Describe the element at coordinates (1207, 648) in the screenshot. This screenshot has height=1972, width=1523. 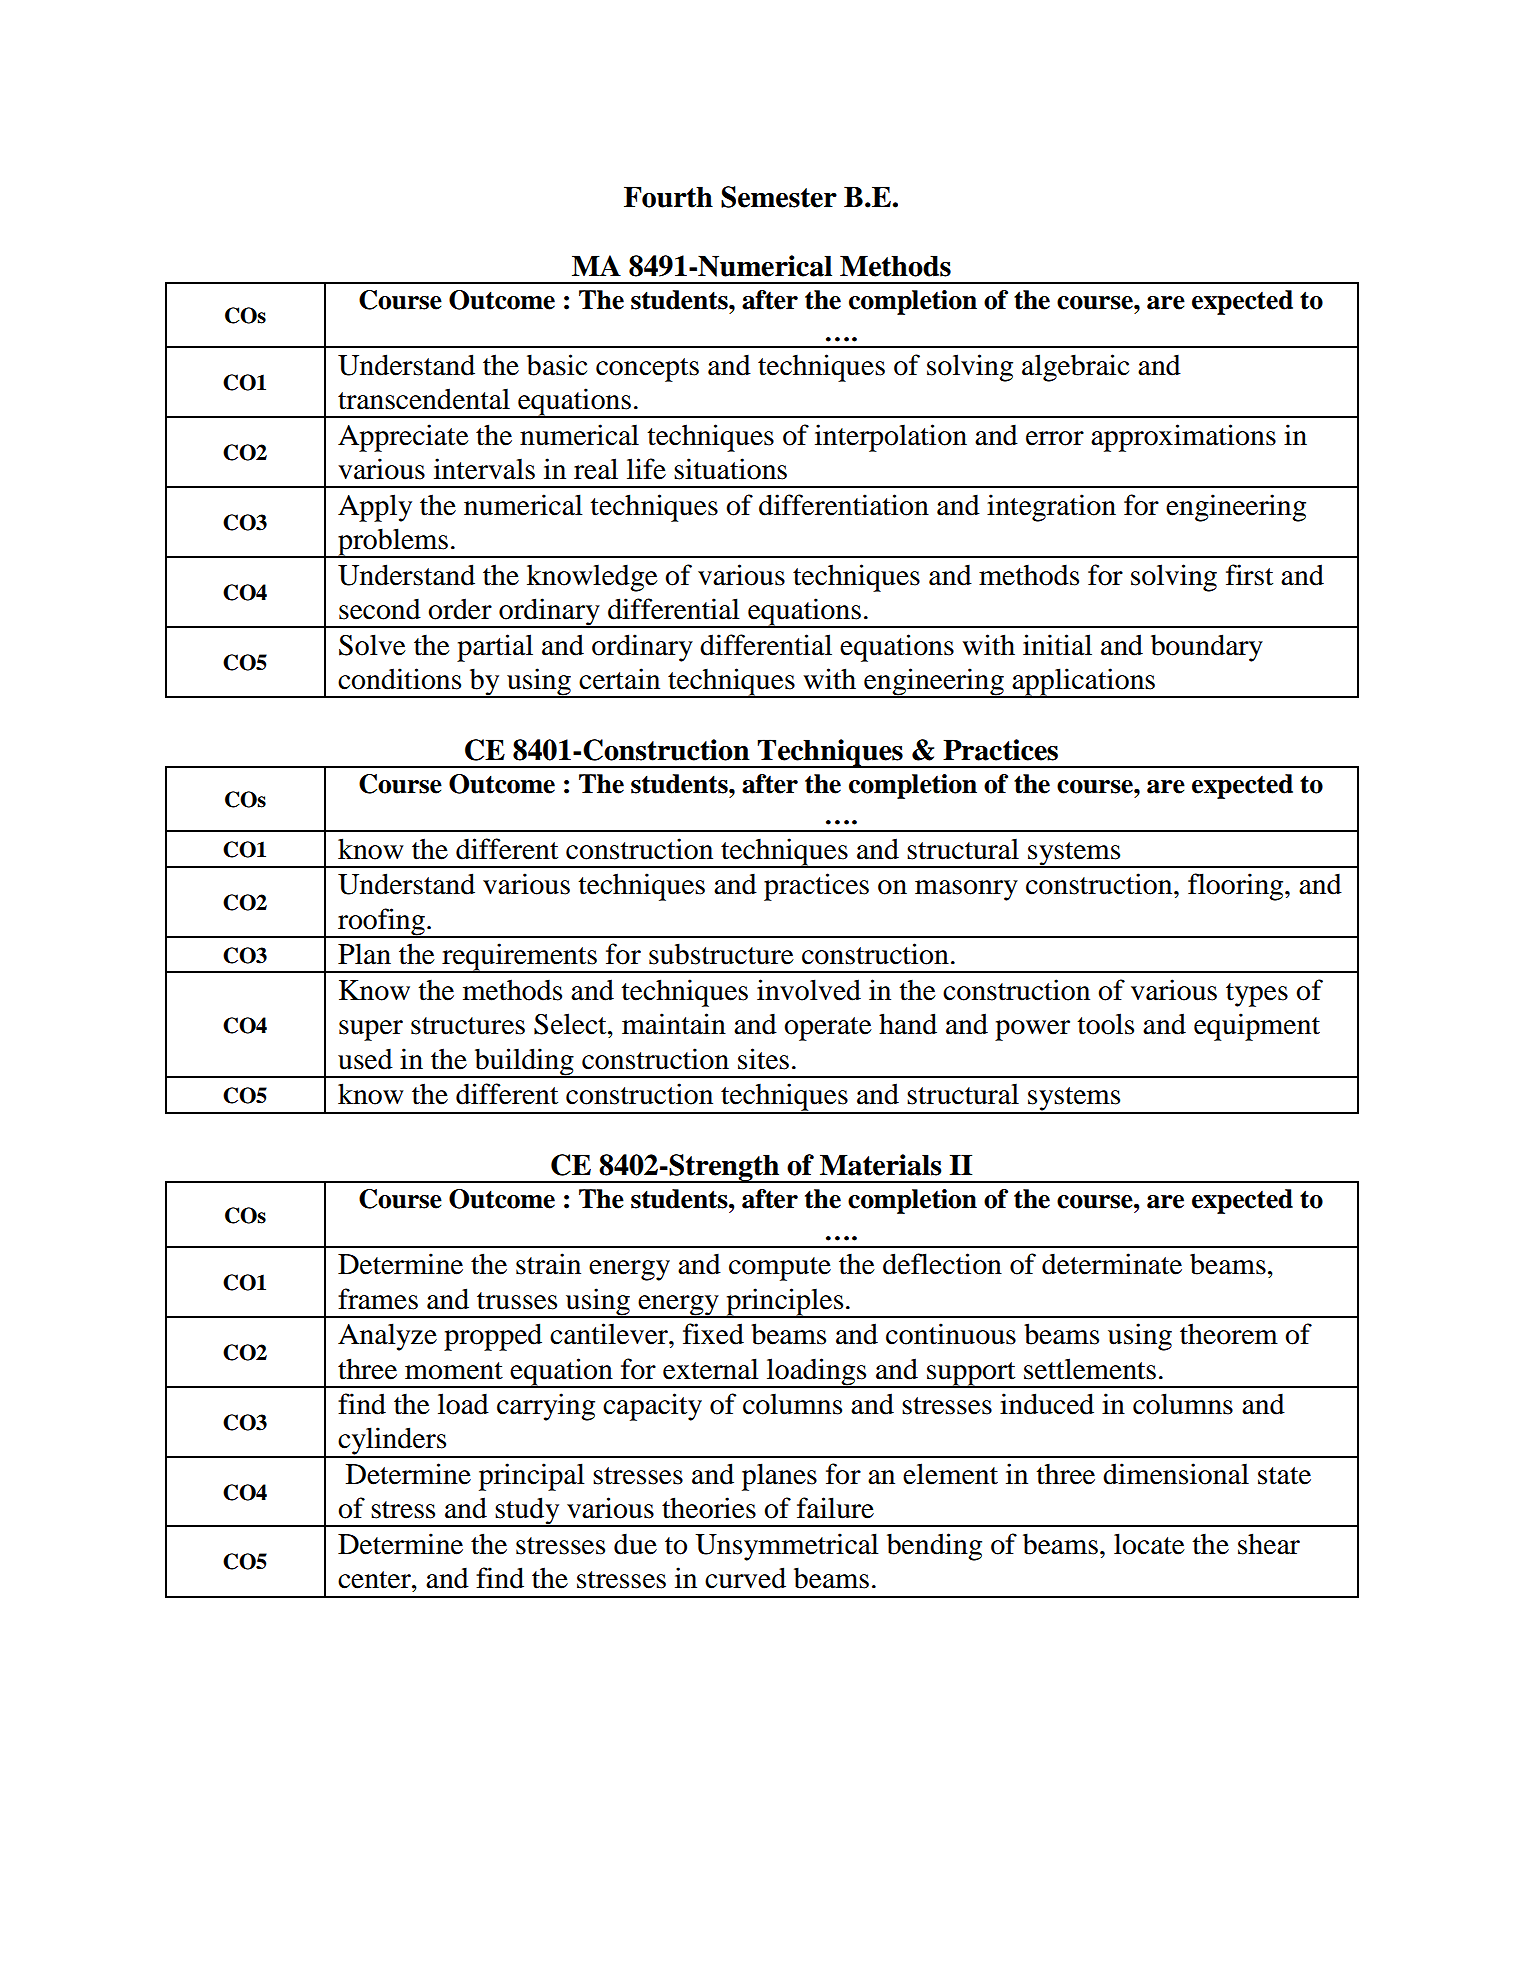
I see `boundary` at that location.
